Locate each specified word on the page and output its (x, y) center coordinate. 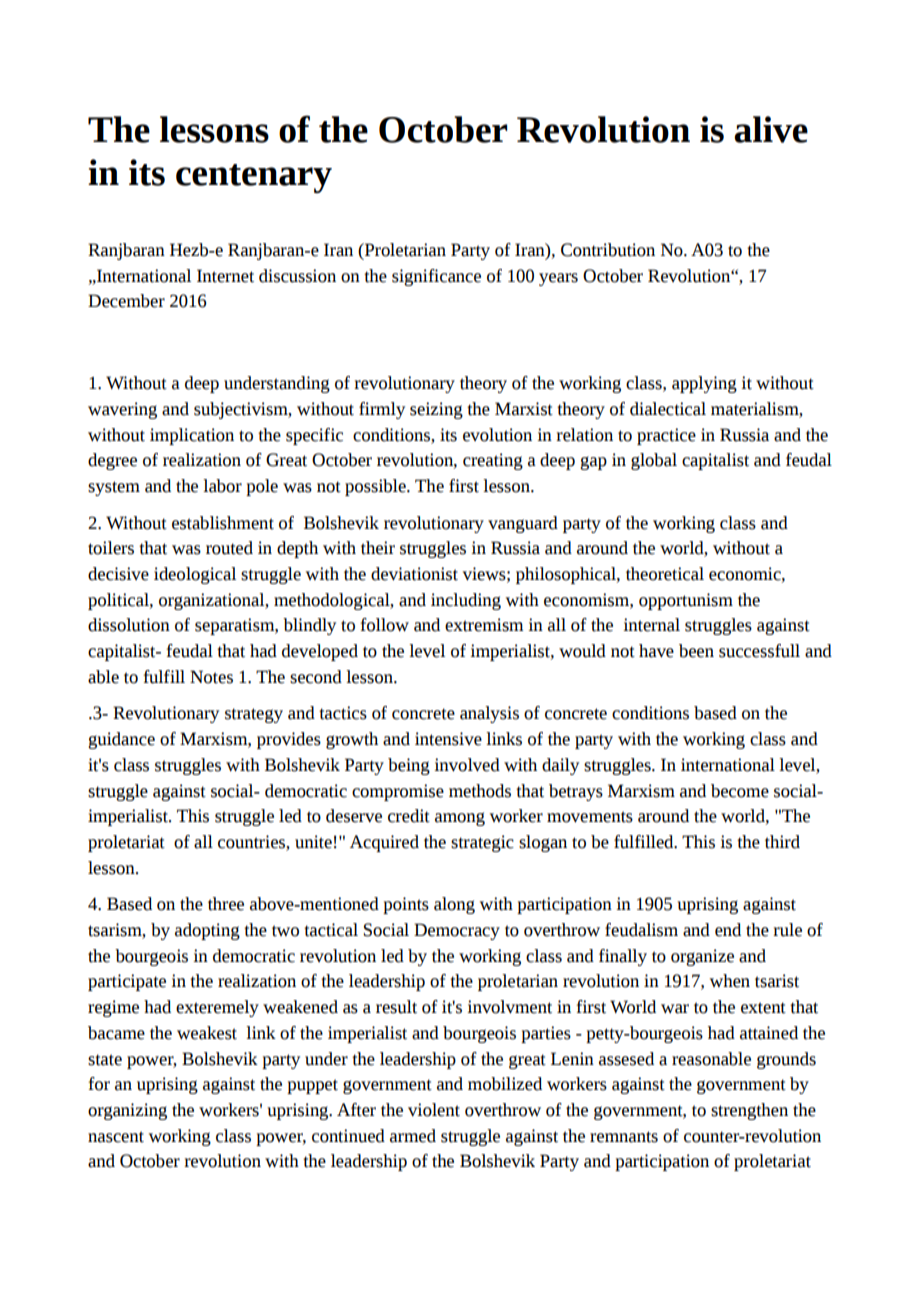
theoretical (665, 574)
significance (436, 277)
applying (704, 384)
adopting (207, 931)
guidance (121, 740)
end (728, 930)
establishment (223, 523)
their (378, 548)
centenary (254, 178)
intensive (448, 739)
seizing (436, 410)
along (454, 905)
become (740, 791)
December (126, 301)
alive (771, 129)
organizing (127, 1111)
